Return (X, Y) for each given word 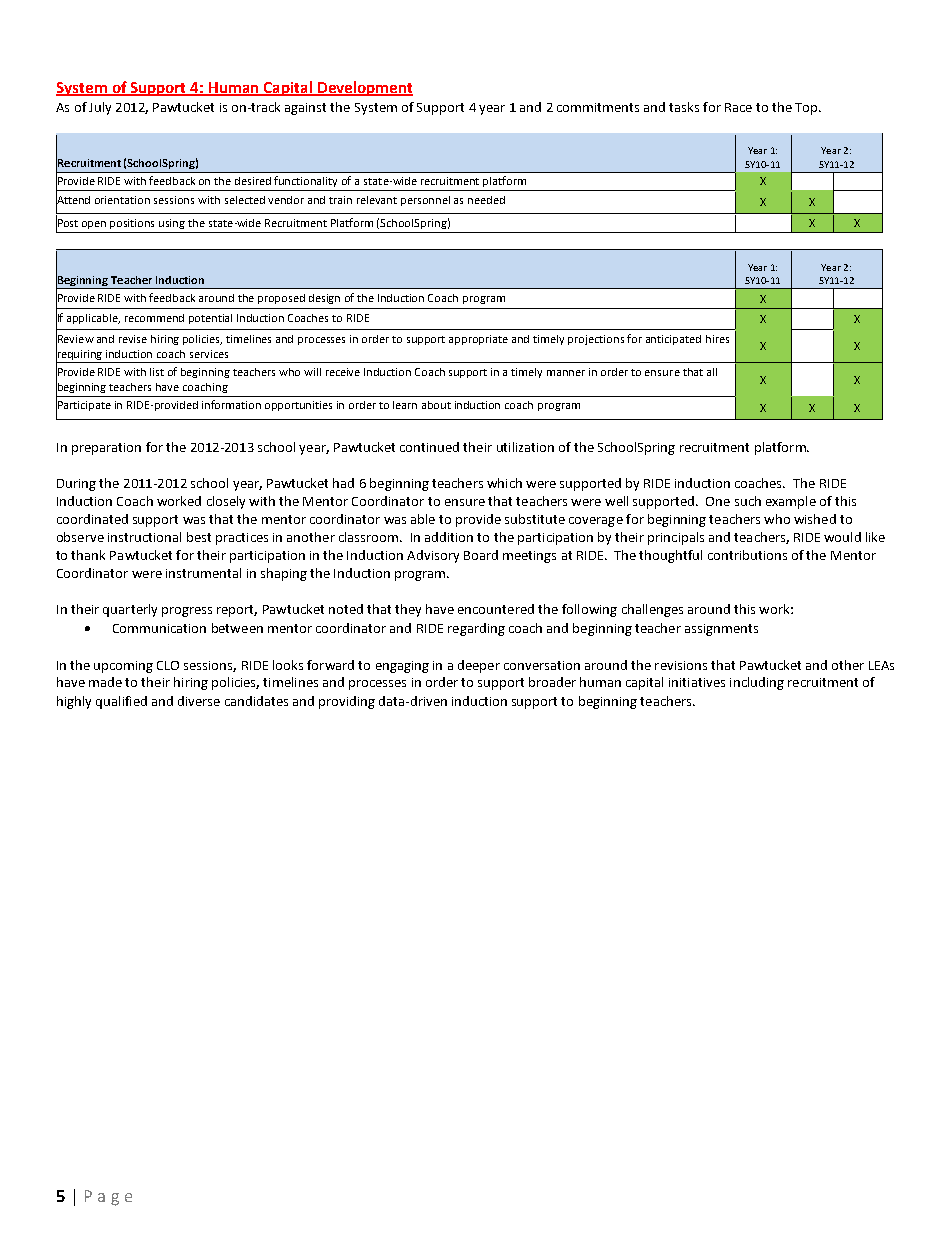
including (757, 683)
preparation (106, 449)
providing (347, 702)
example (791, 502)
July (100, 108)
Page (108, 1198)
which (504, 483)
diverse (199, 701)
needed (486, 200)
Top (807, 109)
